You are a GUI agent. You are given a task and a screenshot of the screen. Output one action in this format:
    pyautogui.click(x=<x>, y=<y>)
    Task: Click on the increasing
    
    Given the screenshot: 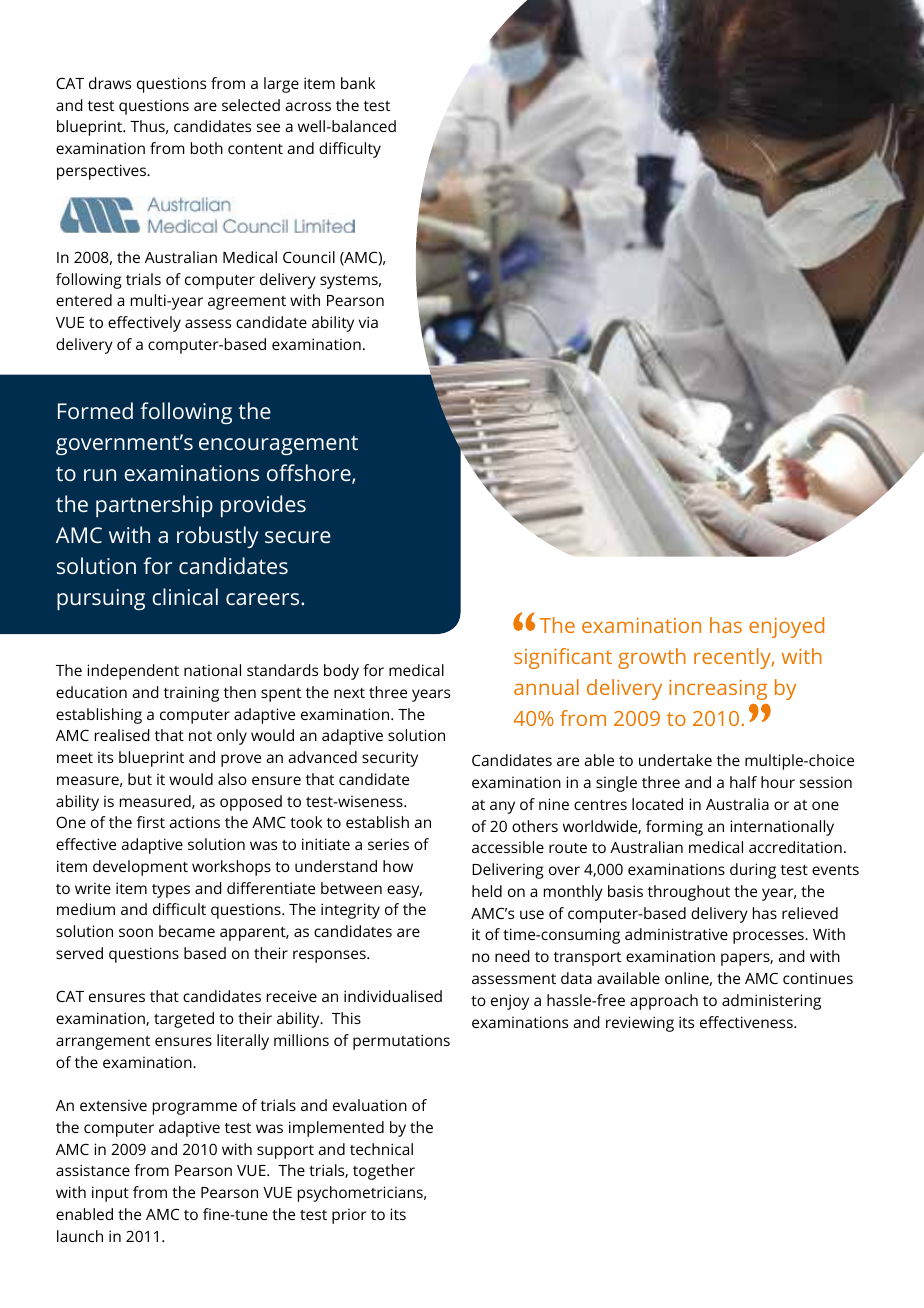 What is the action you would take?
    pyautogui.click(x=718, y=690)
